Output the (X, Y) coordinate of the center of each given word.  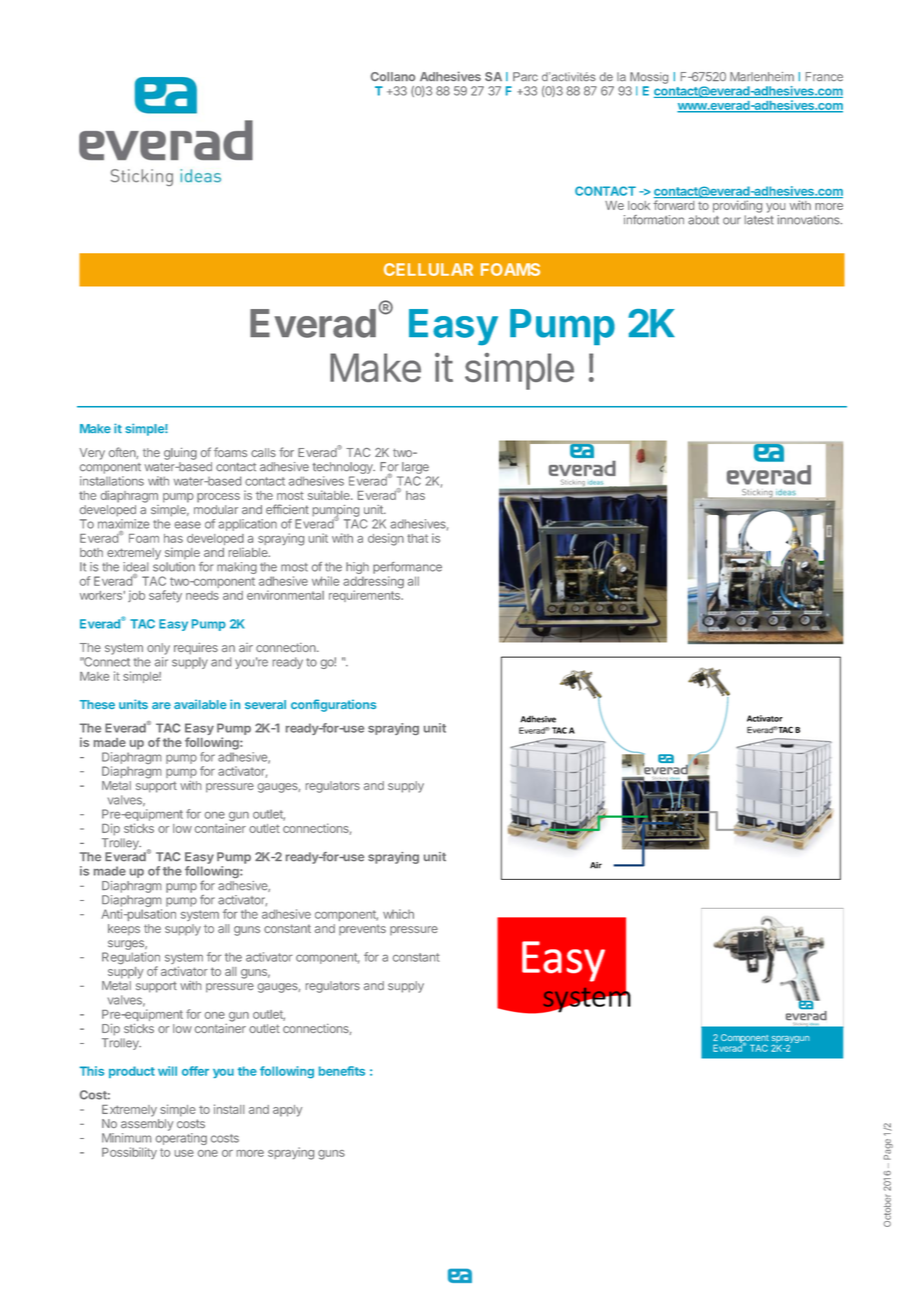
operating (181, 1139)
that (417, 538)
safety (165, 596)
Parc (525, 76)
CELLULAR (428, 269)
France (824, 76)
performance (407, 568)
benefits (342, 1071)
